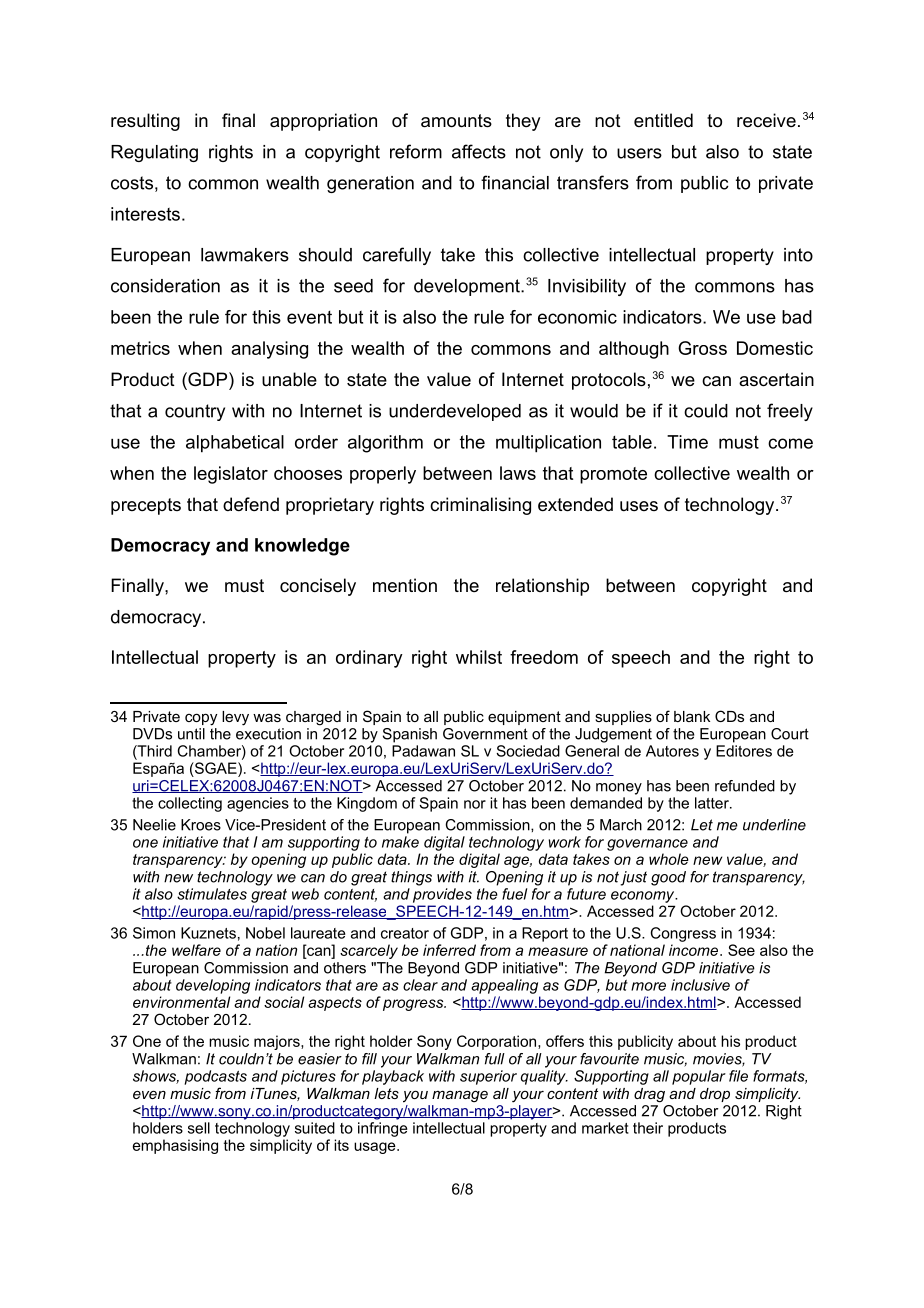  Describe the element at coordinates (411, 878) in the screenshot. I see `things` at that location.
